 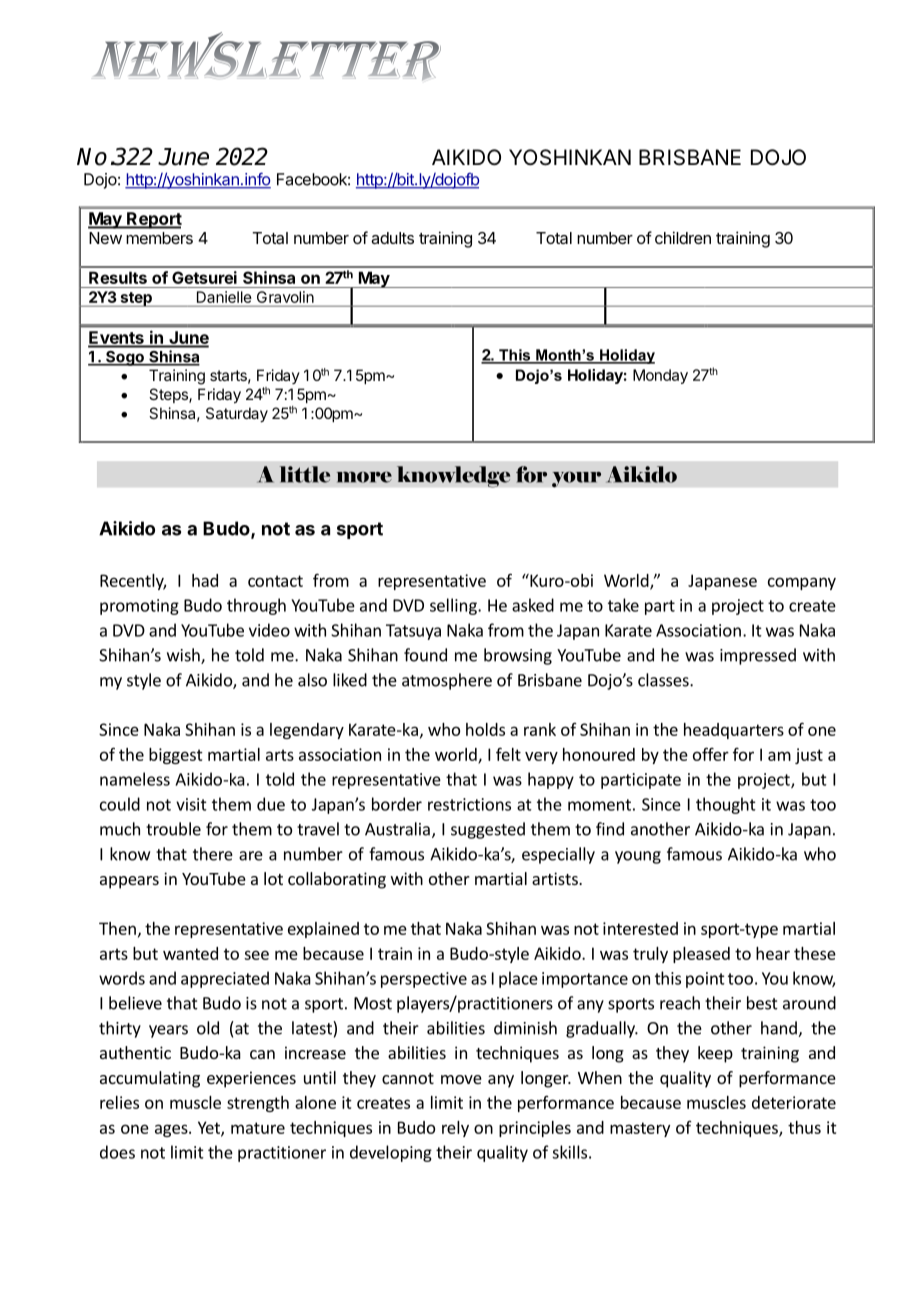 What do you see at coordinates (184, 656) in the screenshot?
I see `wish` at bounding box center [184, 656].
